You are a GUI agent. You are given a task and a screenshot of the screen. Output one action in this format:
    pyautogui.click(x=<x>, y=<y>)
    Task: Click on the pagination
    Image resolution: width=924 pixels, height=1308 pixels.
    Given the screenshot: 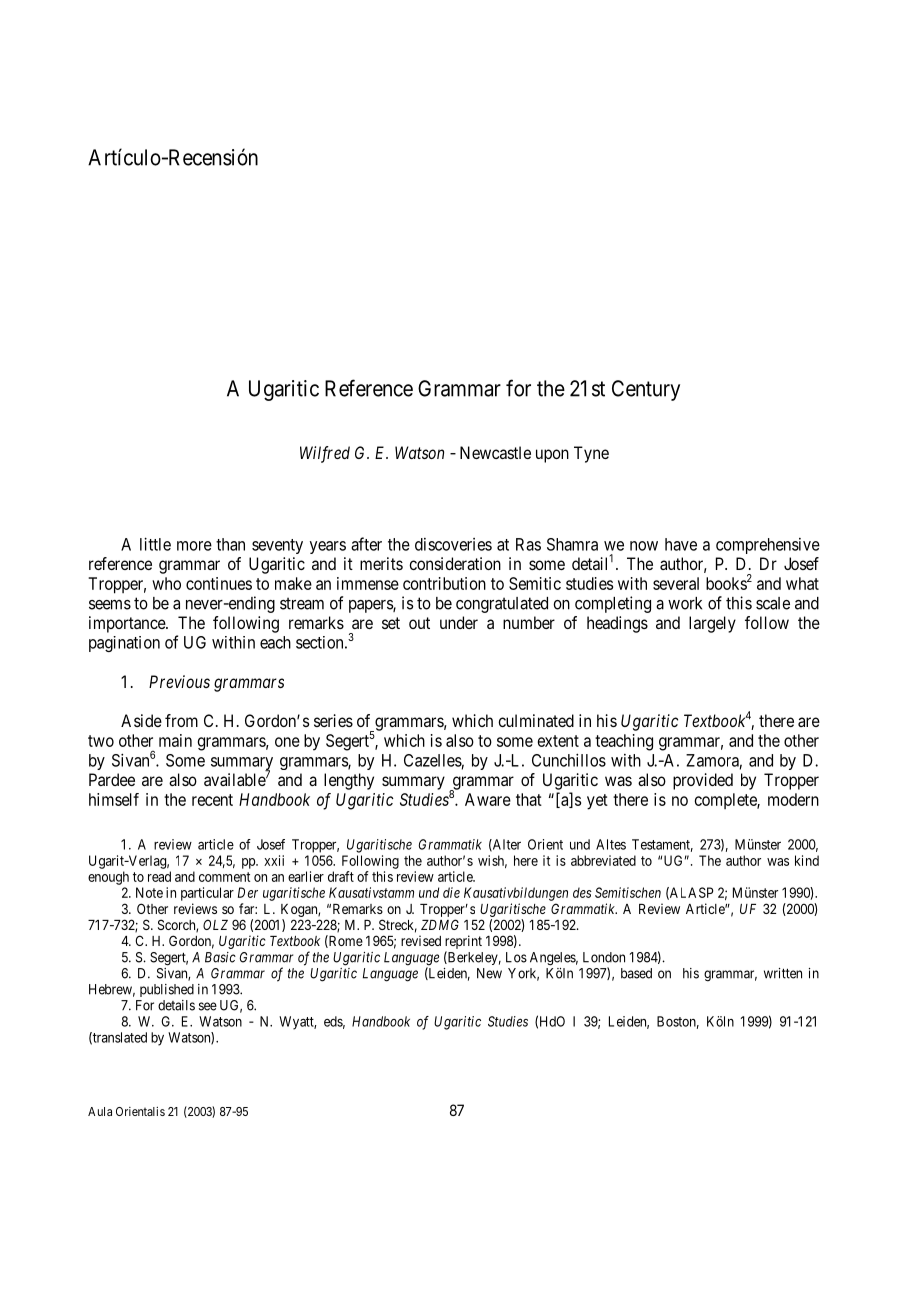 What is the action you would take?
    pyautogui.click(x=124, y=644)
